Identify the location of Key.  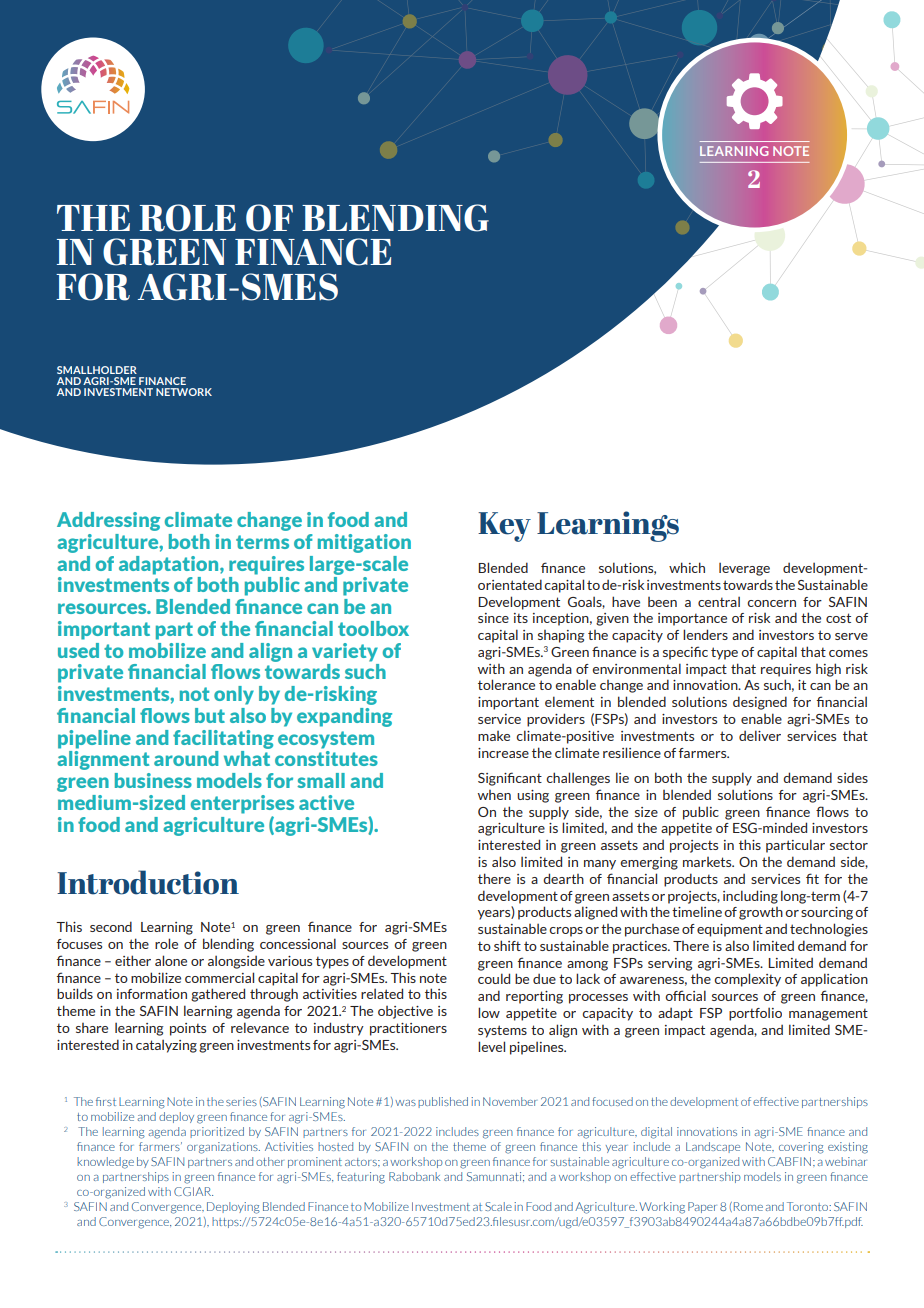
(504, 527).
